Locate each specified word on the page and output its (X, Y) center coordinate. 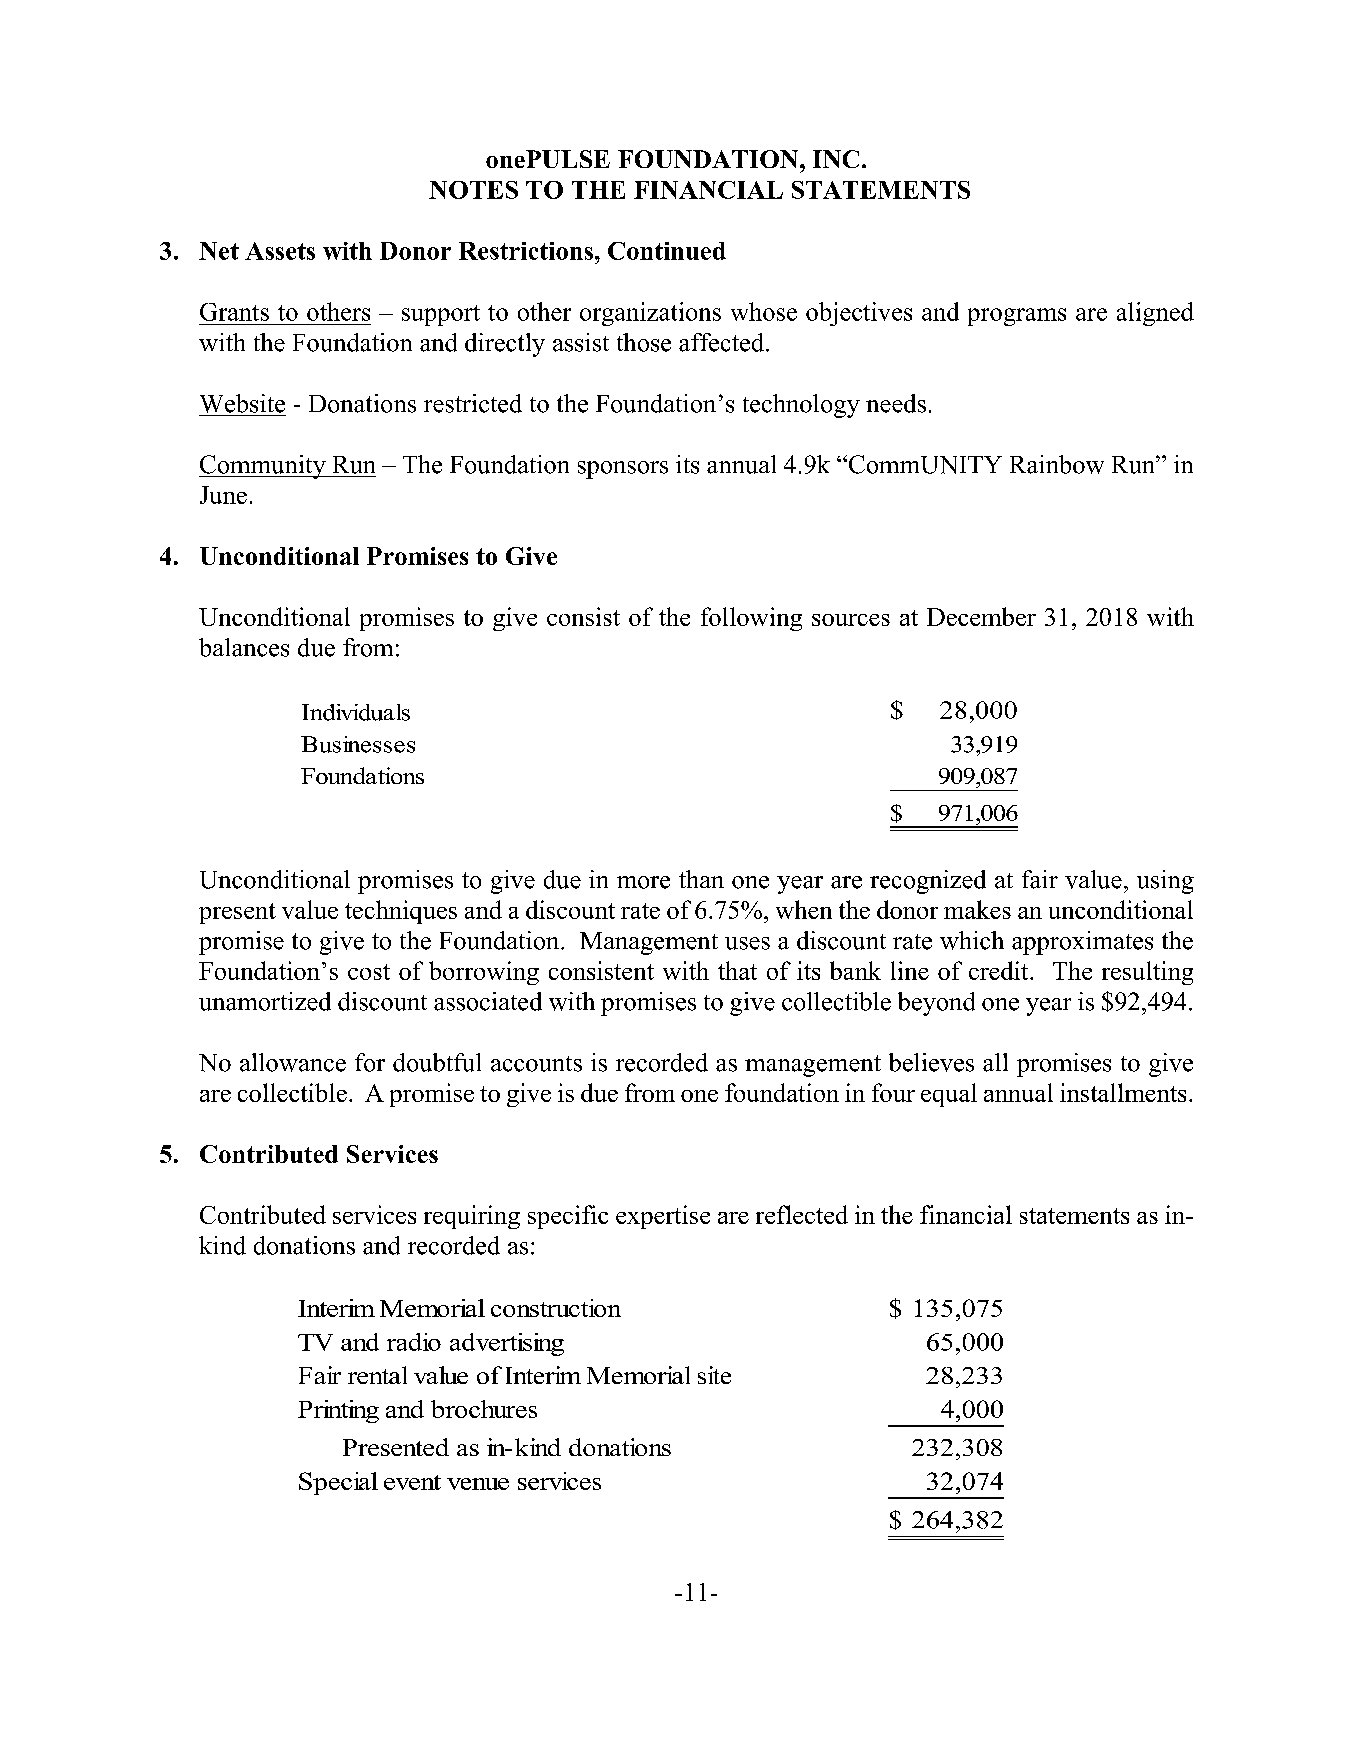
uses (747, 943)
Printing (338, 1411)
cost (369, 972)
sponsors (623, 470)
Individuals (356, 712)
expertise (663, 1217)
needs (896, 403)
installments (1123, 1092)
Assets (280, 251)
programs (1017, 317)
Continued (667, 251)
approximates (1082, 943)
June (223, 495)
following (751, 619)
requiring (472, 1217)
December (981, 616)
